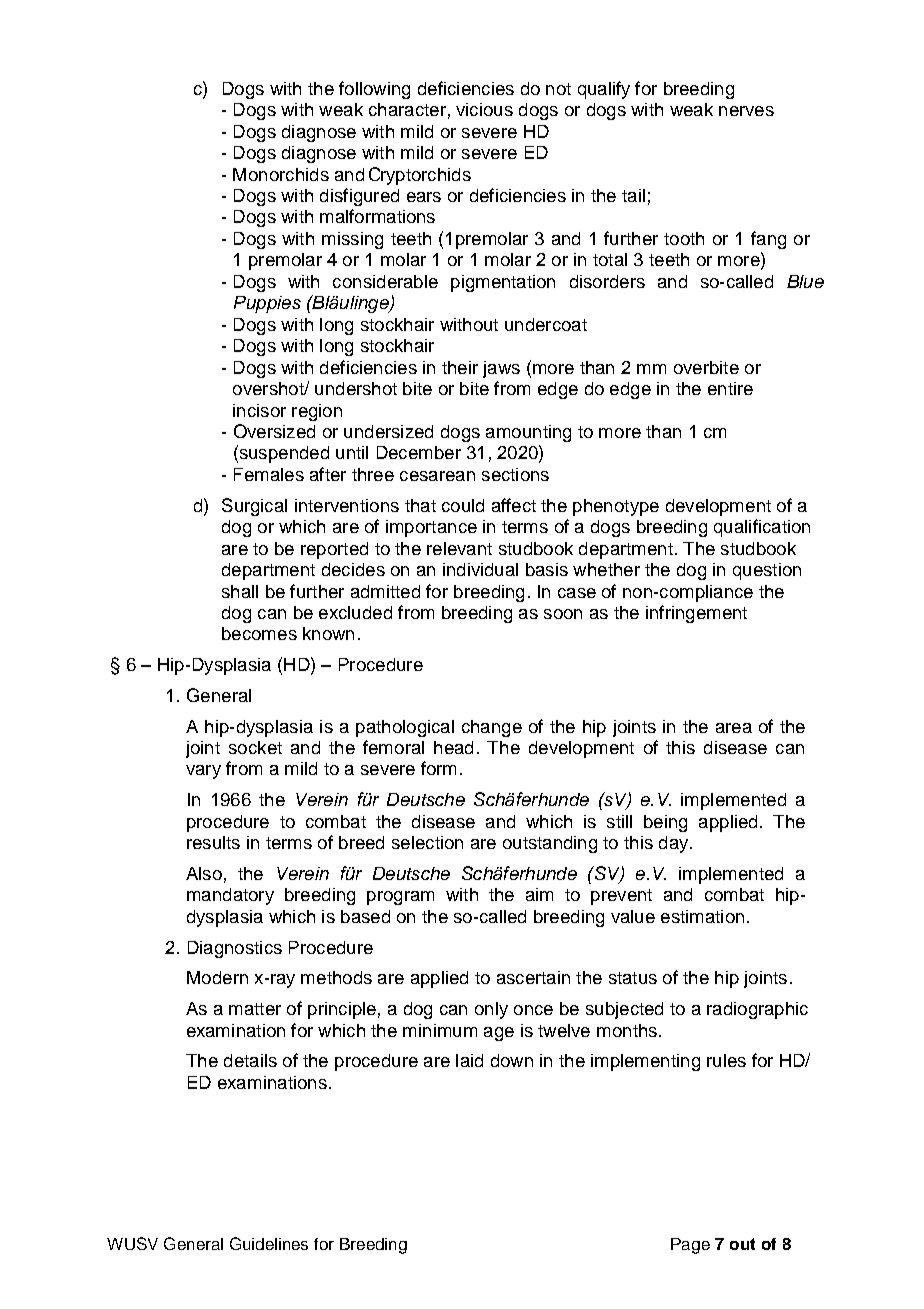  What do you see at coordinates (696, 614) in the screenshot?
I see `infringement` at bounding box center [696, 614].
